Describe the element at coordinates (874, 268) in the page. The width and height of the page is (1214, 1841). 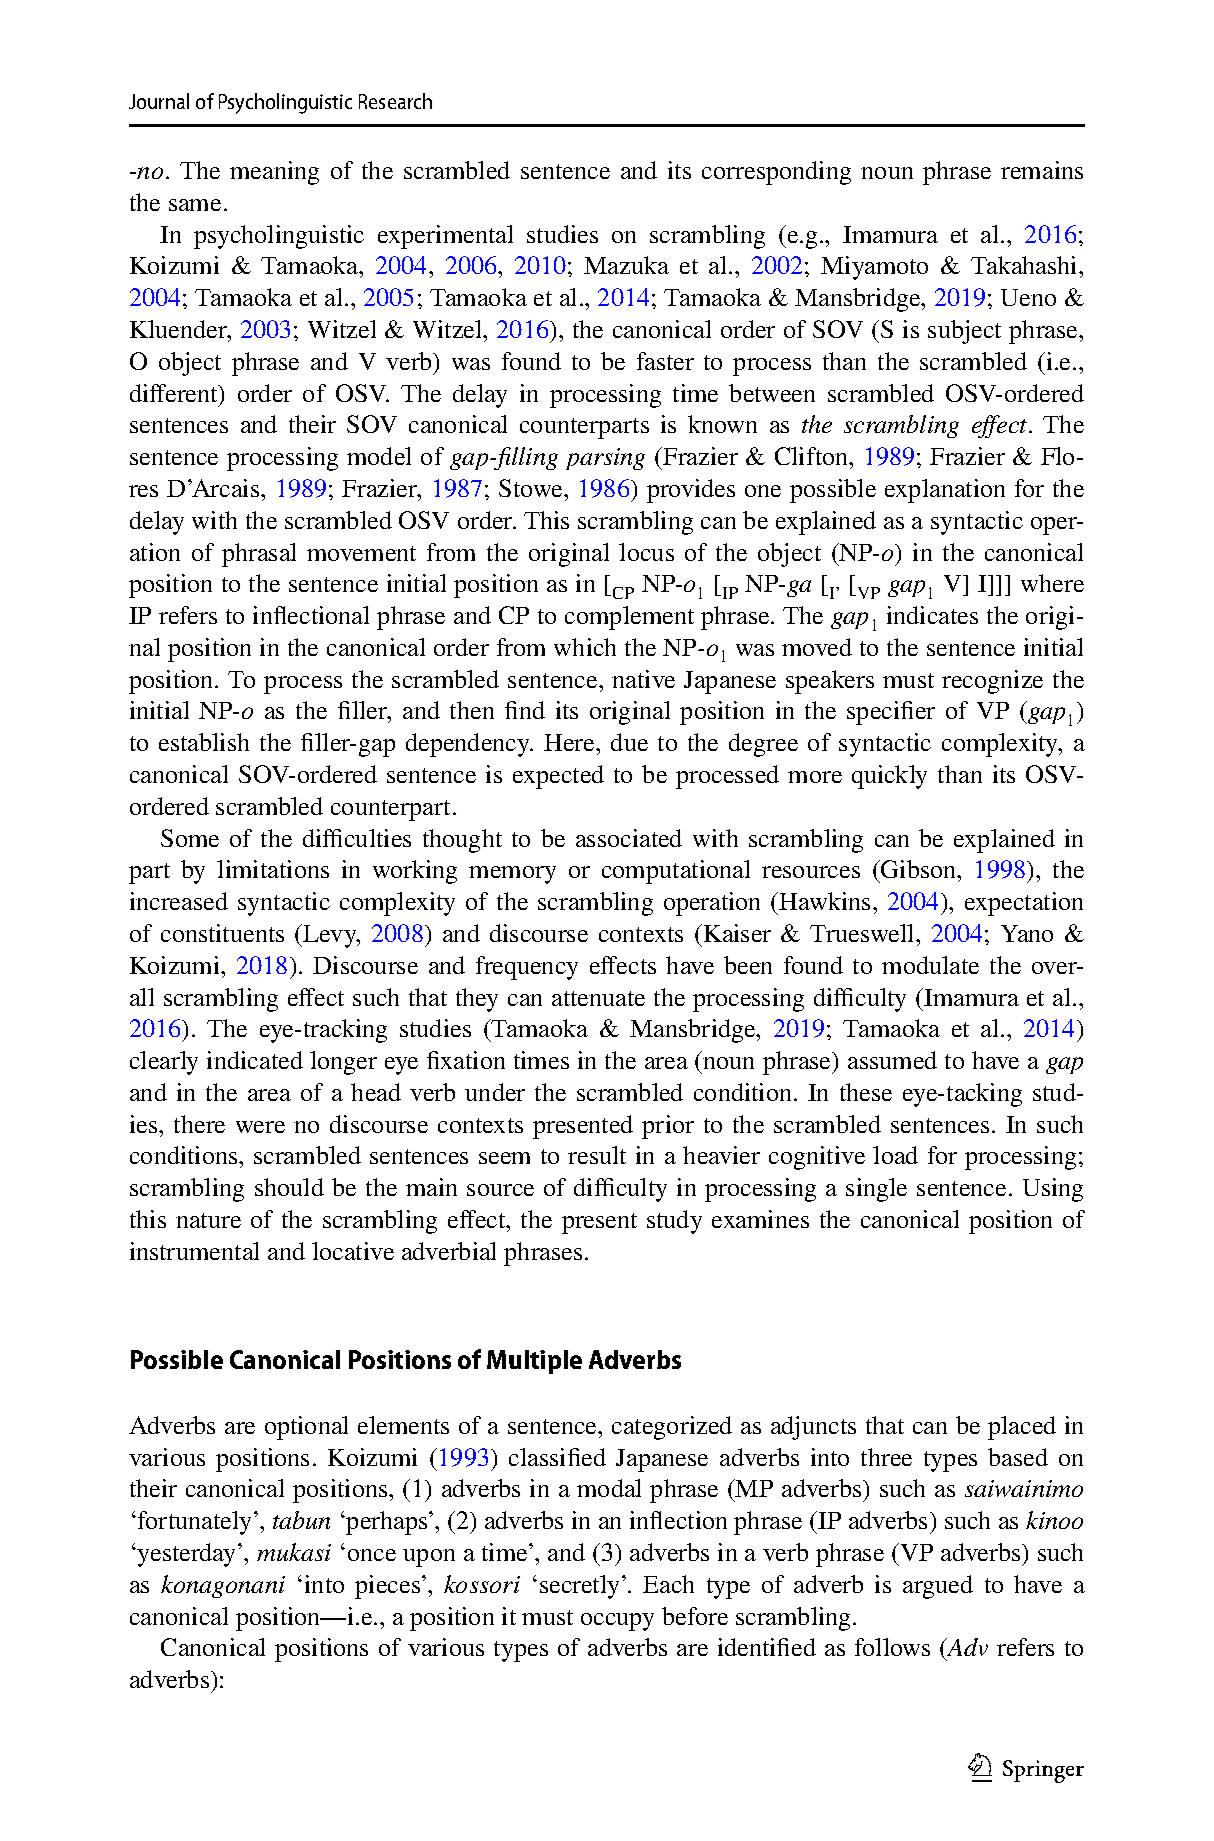
I see `Miyamoto` at that location.
